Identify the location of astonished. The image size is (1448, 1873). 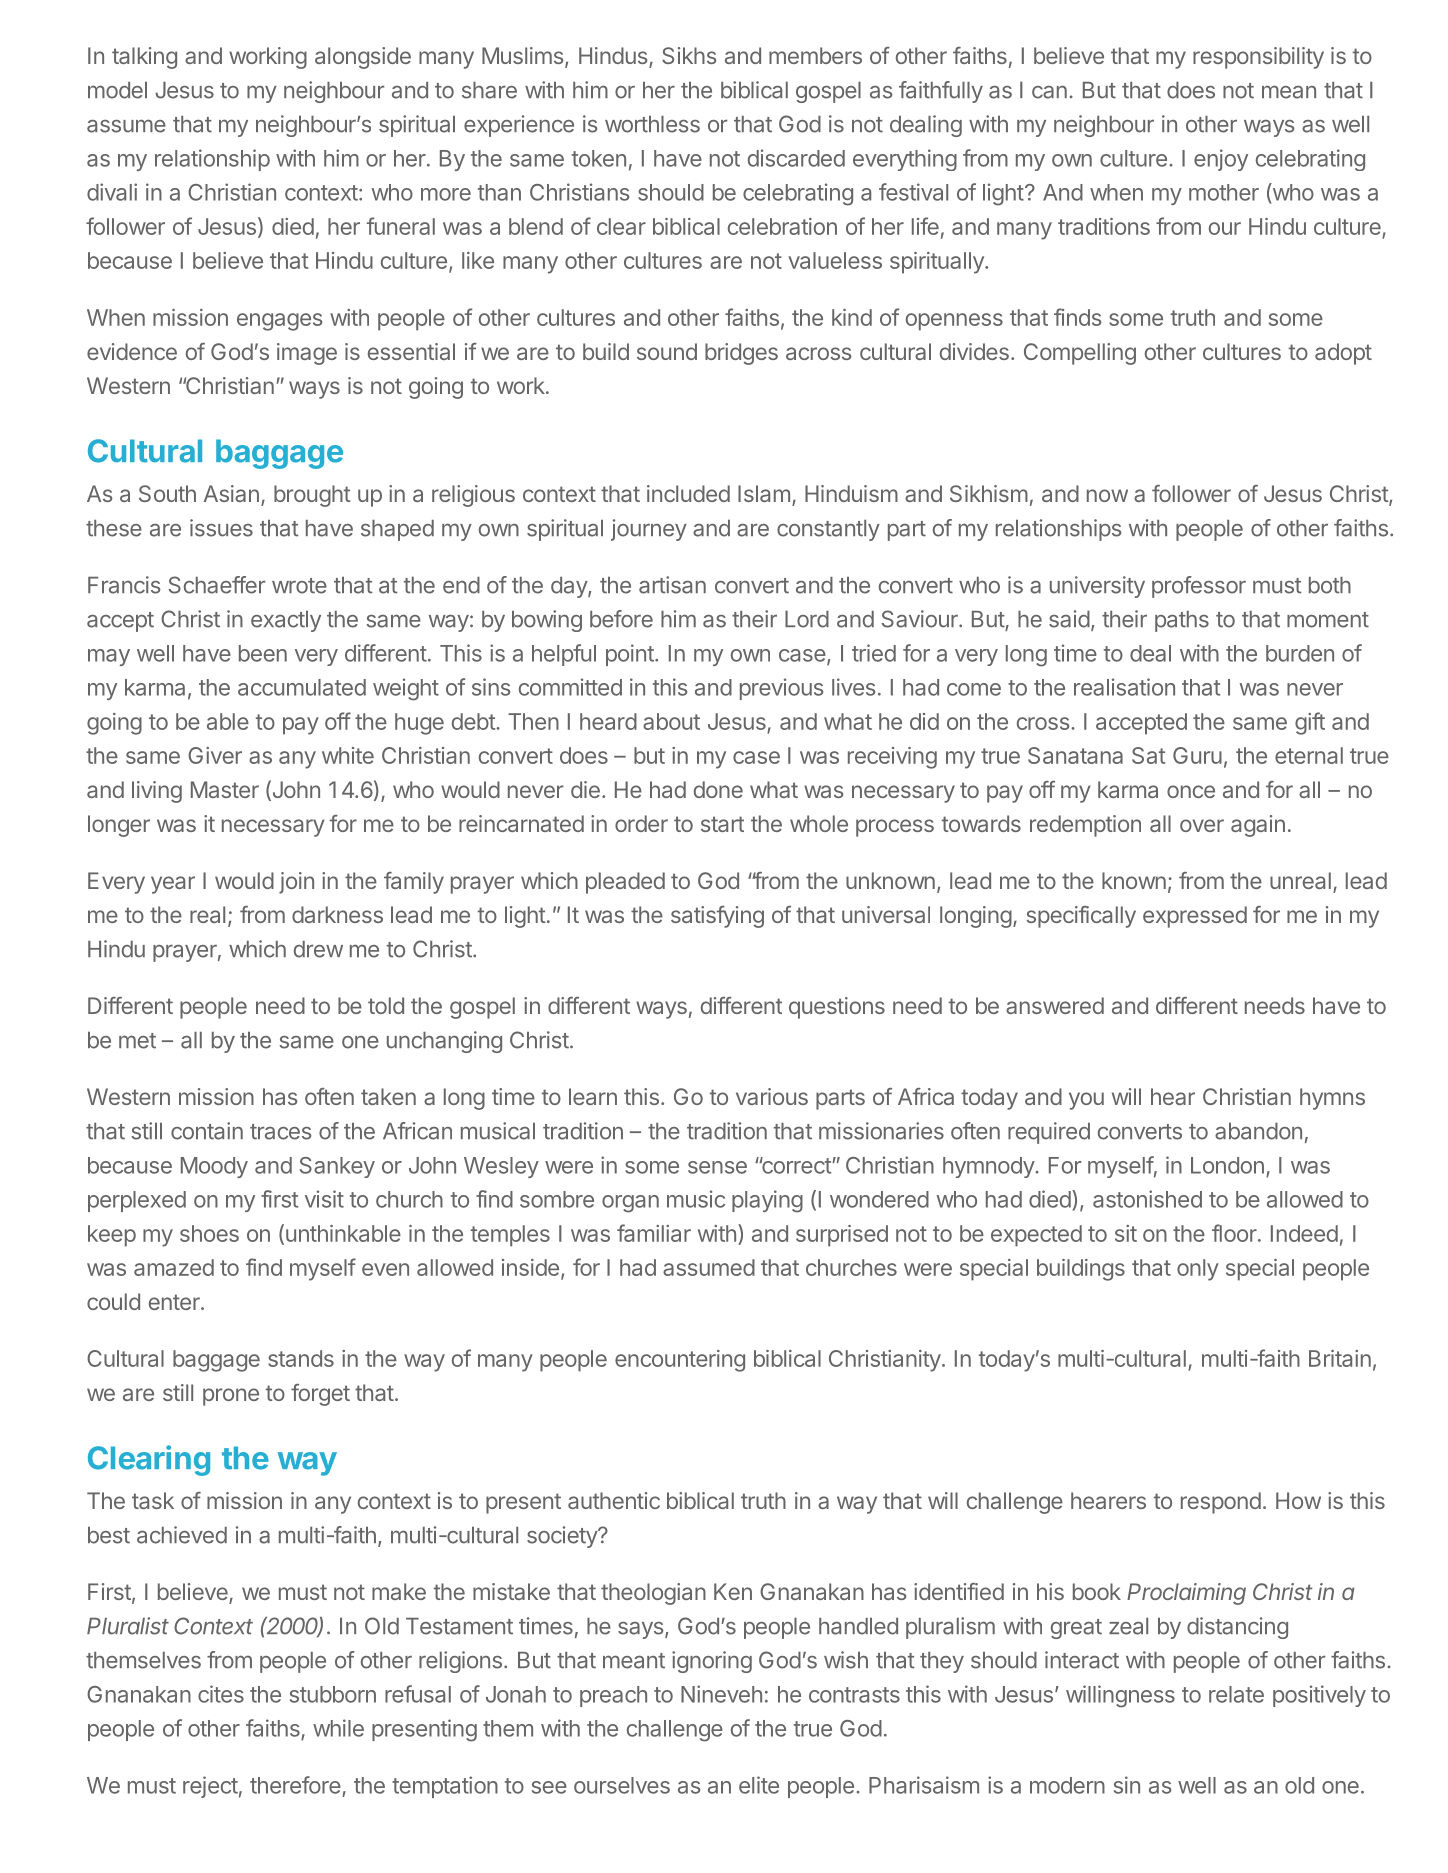
(1147, 1199).
